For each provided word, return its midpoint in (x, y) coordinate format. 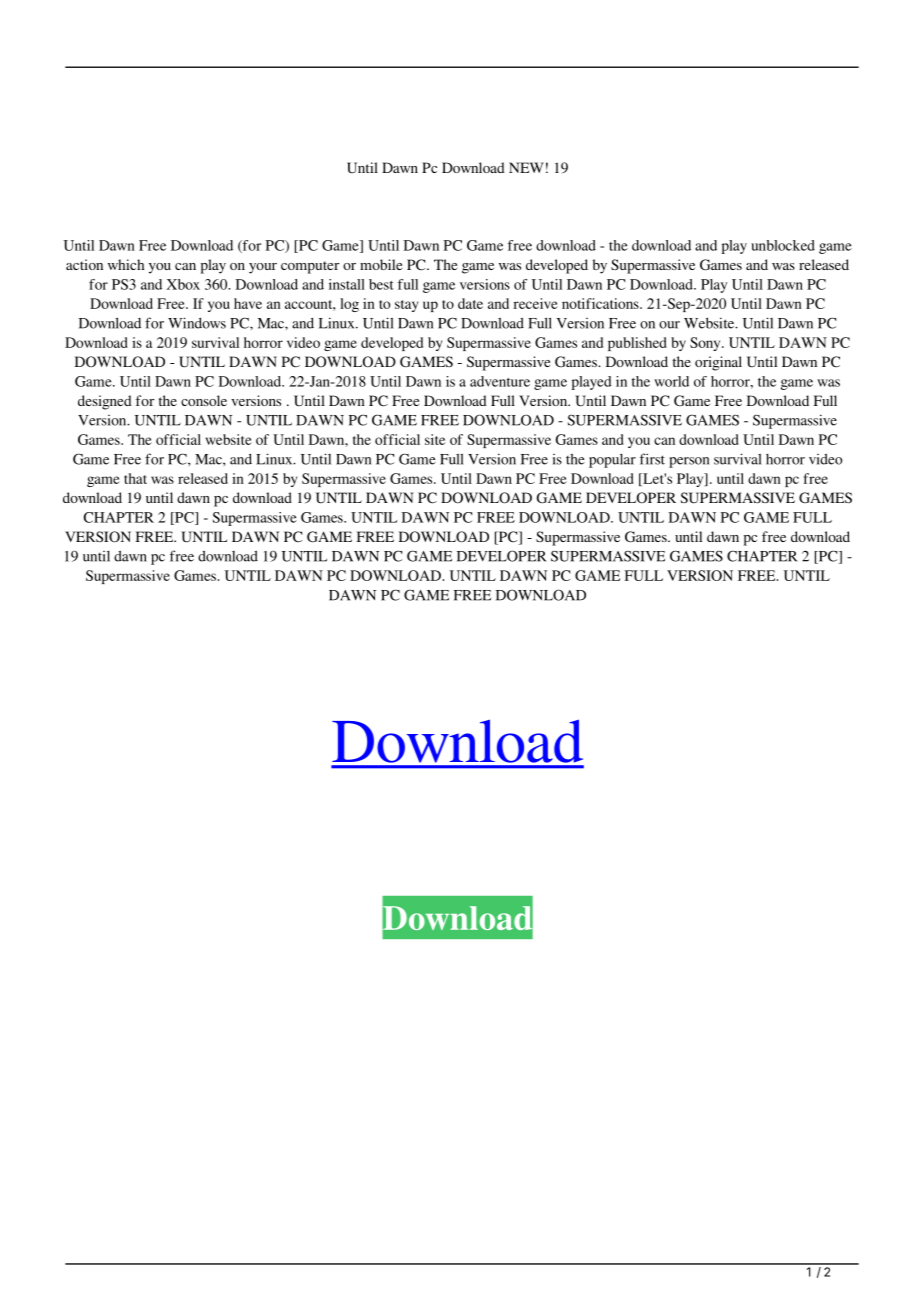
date (470, 303)
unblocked (783, 245)
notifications (601, 303)
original (718, 363)
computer (310, 267)
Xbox (183, 284)
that (135, 478)
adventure (500, 381)
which (126, 264)
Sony (706, 344)
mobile (381, 264)
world (671, 381)
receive (536, 303)
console (204, 400)
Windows (197, 323)
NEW (526, 167)
